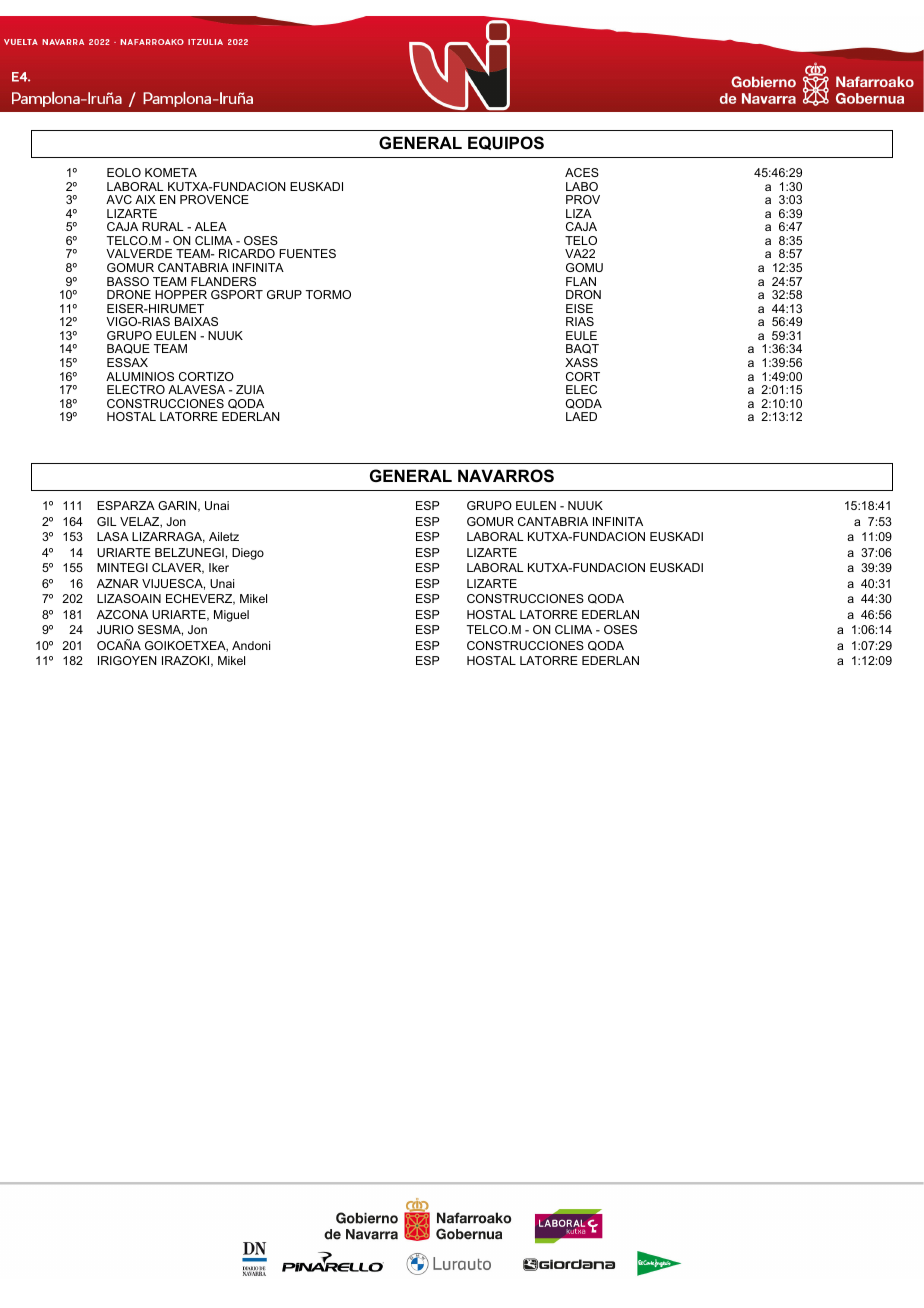  What do you see at coordinates (582, 172) in the screenshot?
I see `ACES` at bounding box center [582, 172].
